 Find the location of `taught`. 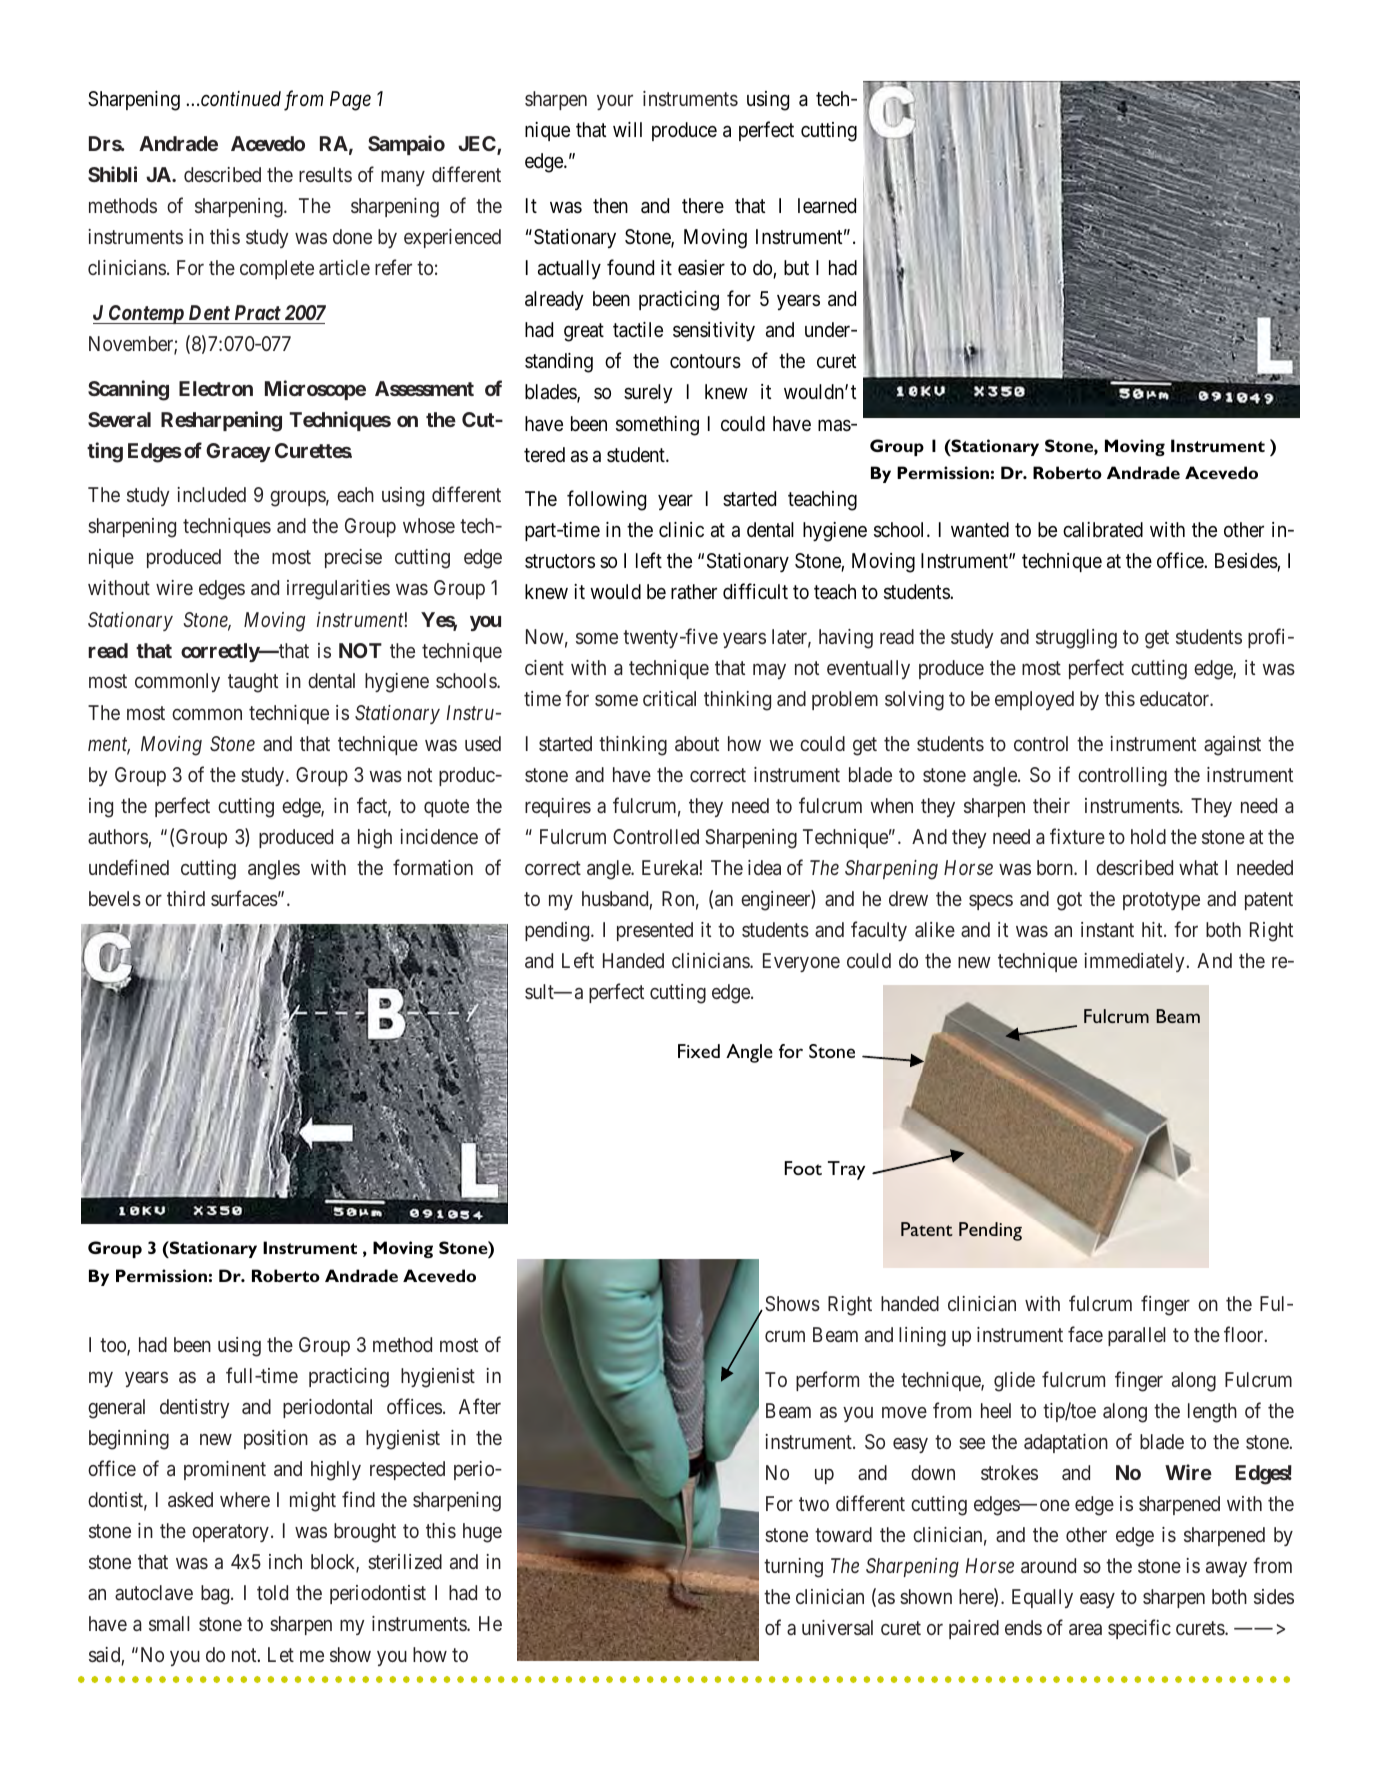

taught is located at coordinates (253, 683).
